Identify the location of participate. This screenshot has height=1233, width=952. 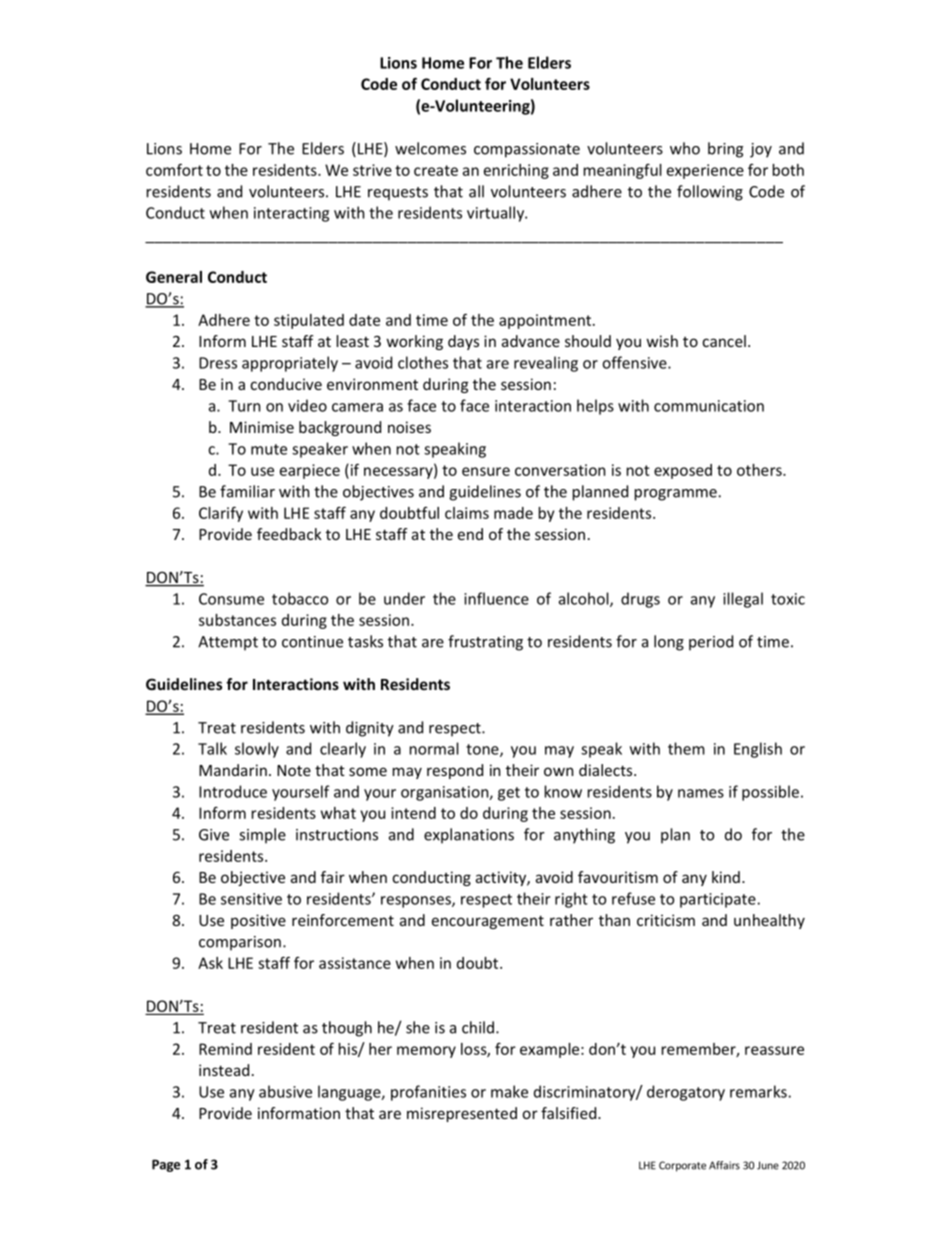
(718, 900).
